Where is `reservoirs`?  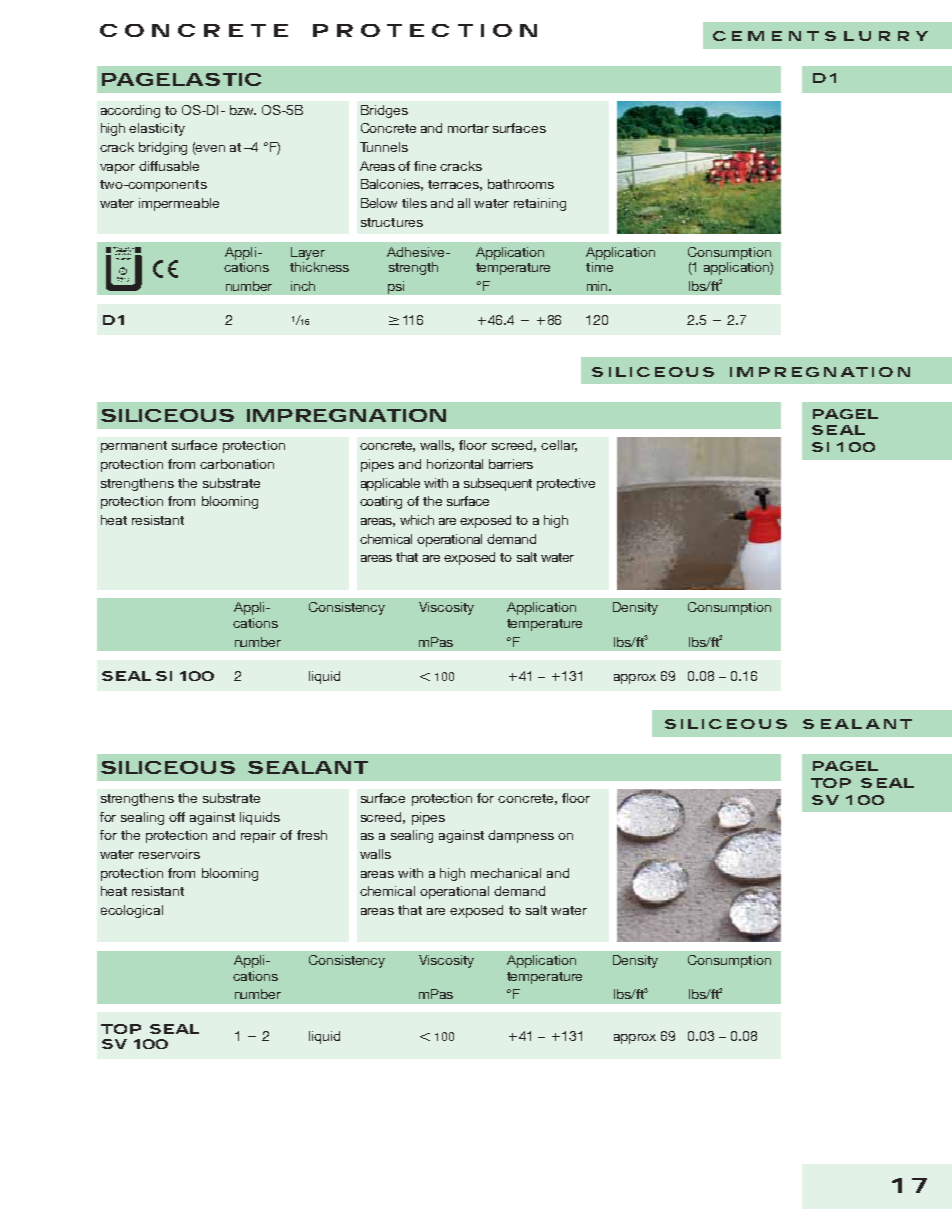 reservoirs is located at coordinates (169, 854).
